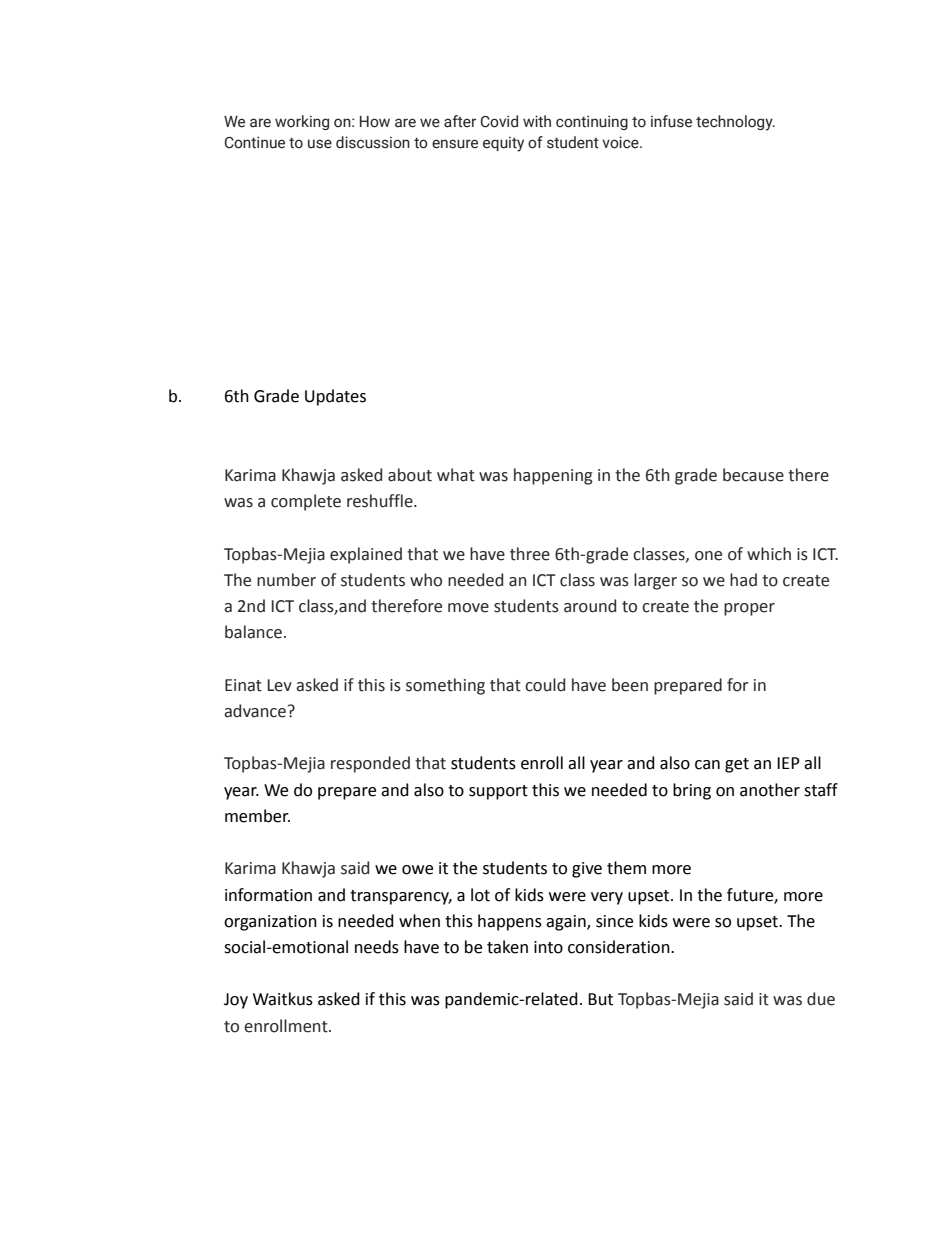  Describe the element at coordinates (302, 122) in the image. I see `working` at that location.
